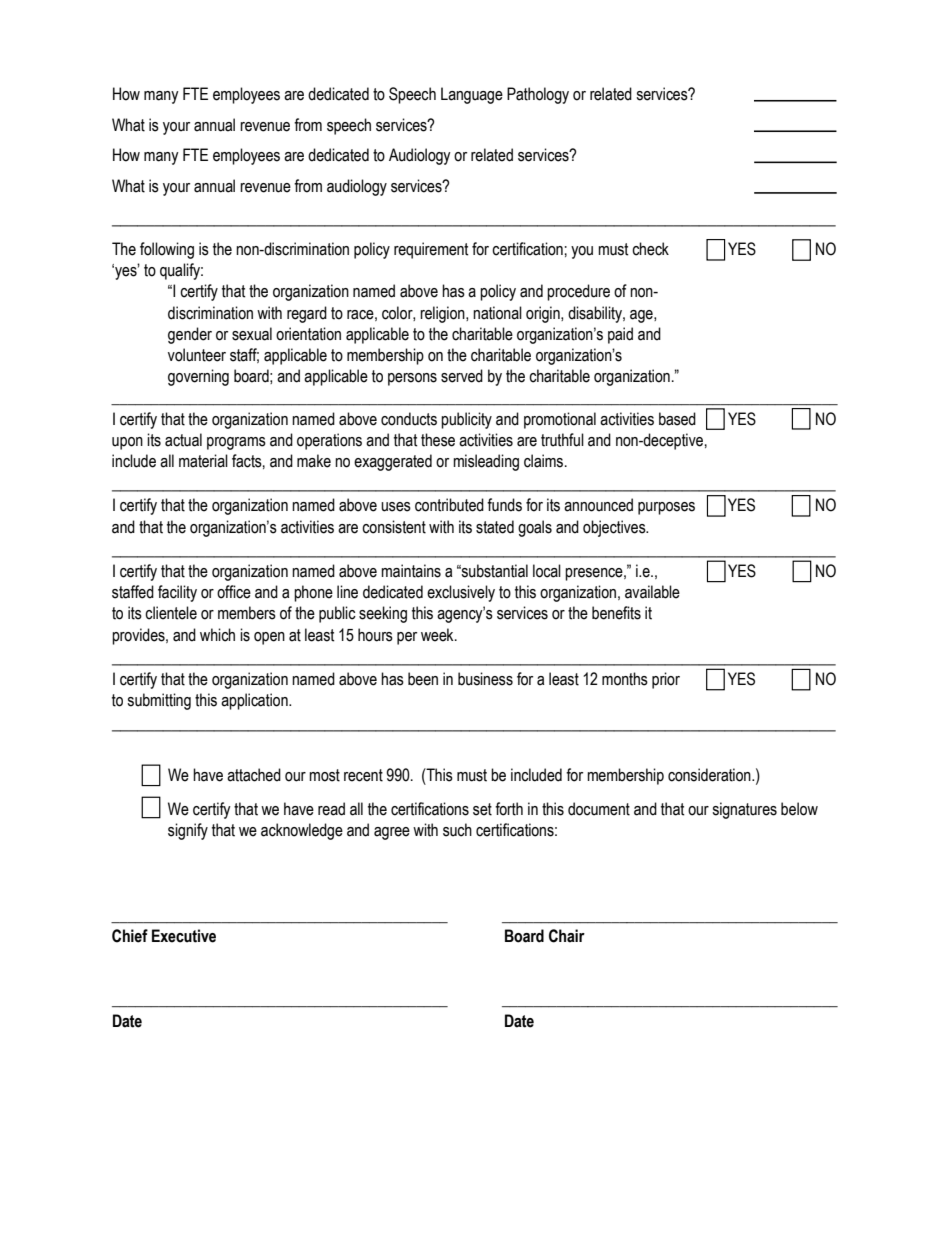 This page has height=1233, width=952. I want to click on Executive, so click(184, 936).
